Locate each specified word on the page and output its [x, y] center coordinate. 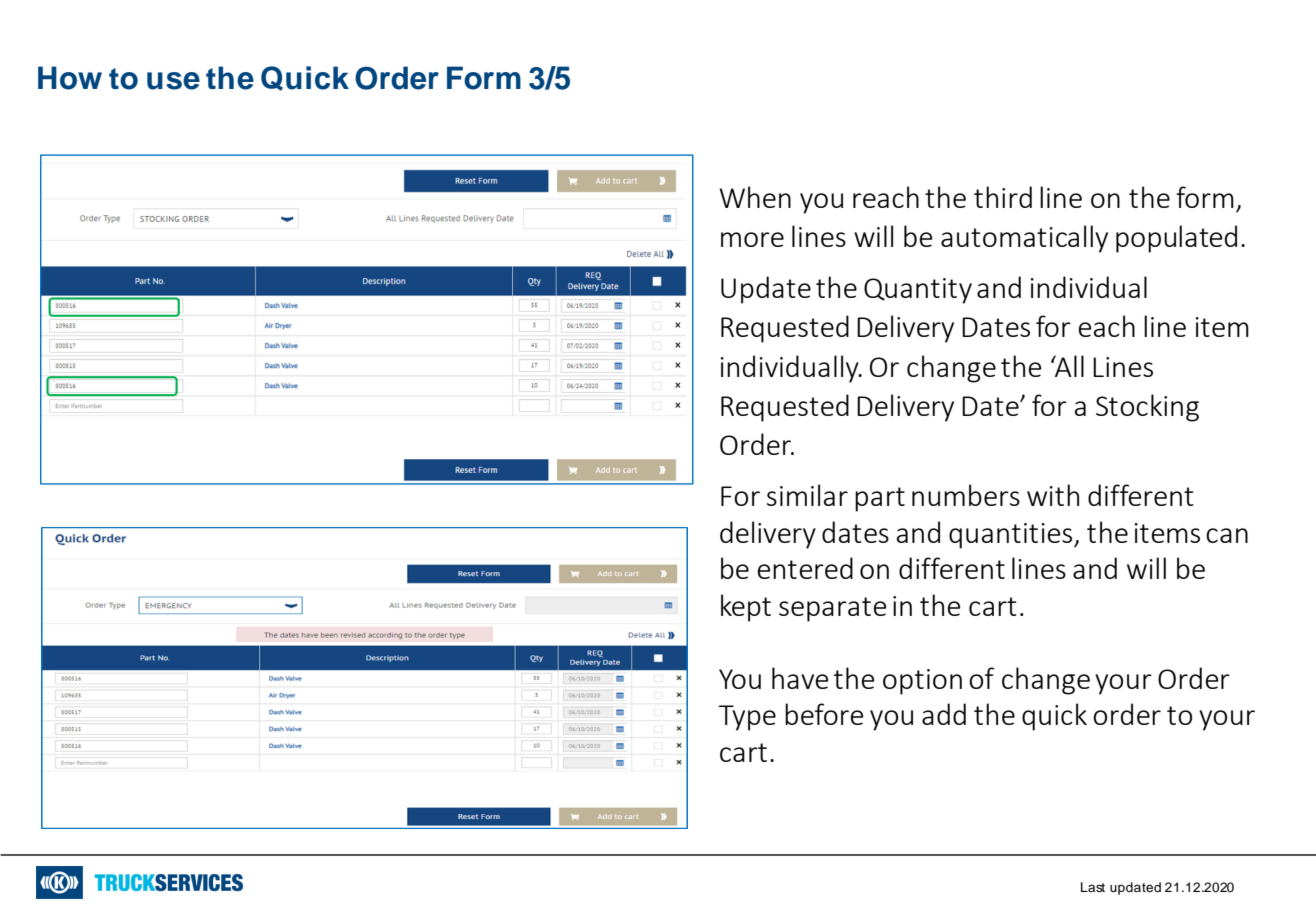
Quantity [918, 291]
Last [1093, 887]
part [880, 499]
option [922, 682]
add [944, 714]
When [755, 197]
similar [807, 495]
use [173, 81]
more [752, 239]
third [1003, 197]
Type [747, 718]
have [800, 678]
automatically [1024, 239]
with [1053, 495]
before [824, 714]
